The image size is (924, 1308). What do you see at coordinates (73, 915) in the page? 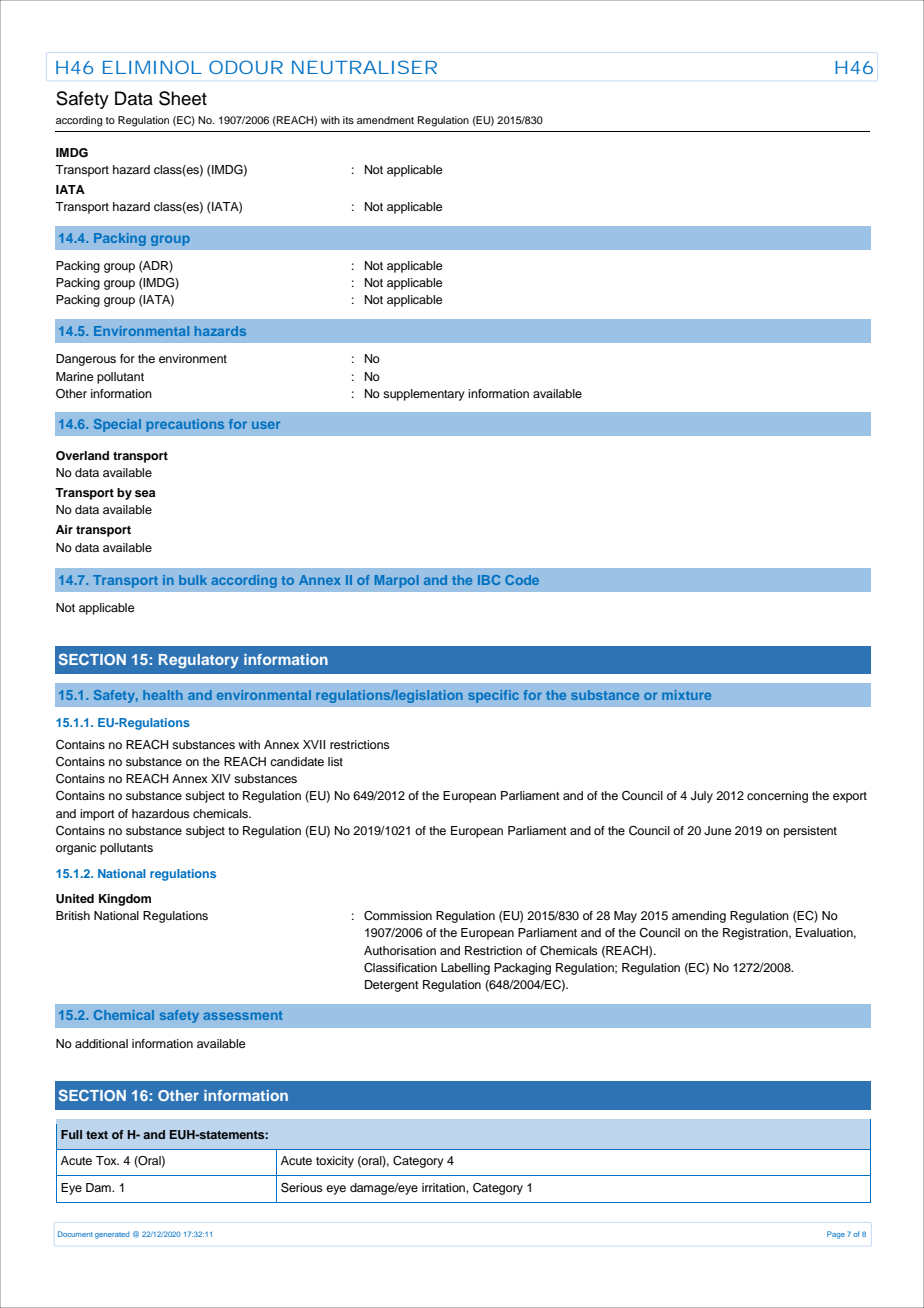
I see `British` at bounding box center [73, 915].
